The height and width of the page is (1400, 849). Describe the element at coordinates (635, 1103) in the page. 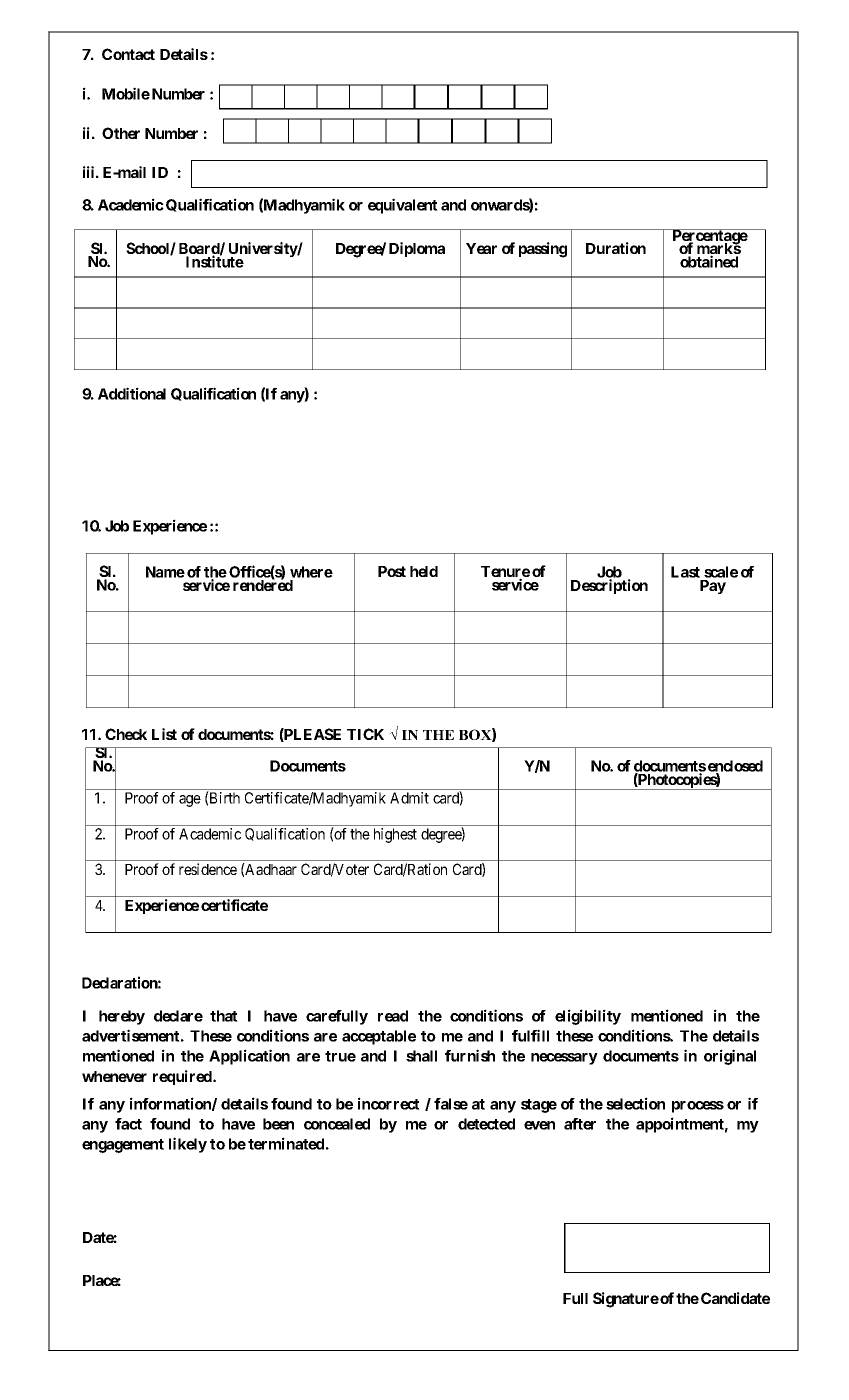

I see `selection` at that location.
